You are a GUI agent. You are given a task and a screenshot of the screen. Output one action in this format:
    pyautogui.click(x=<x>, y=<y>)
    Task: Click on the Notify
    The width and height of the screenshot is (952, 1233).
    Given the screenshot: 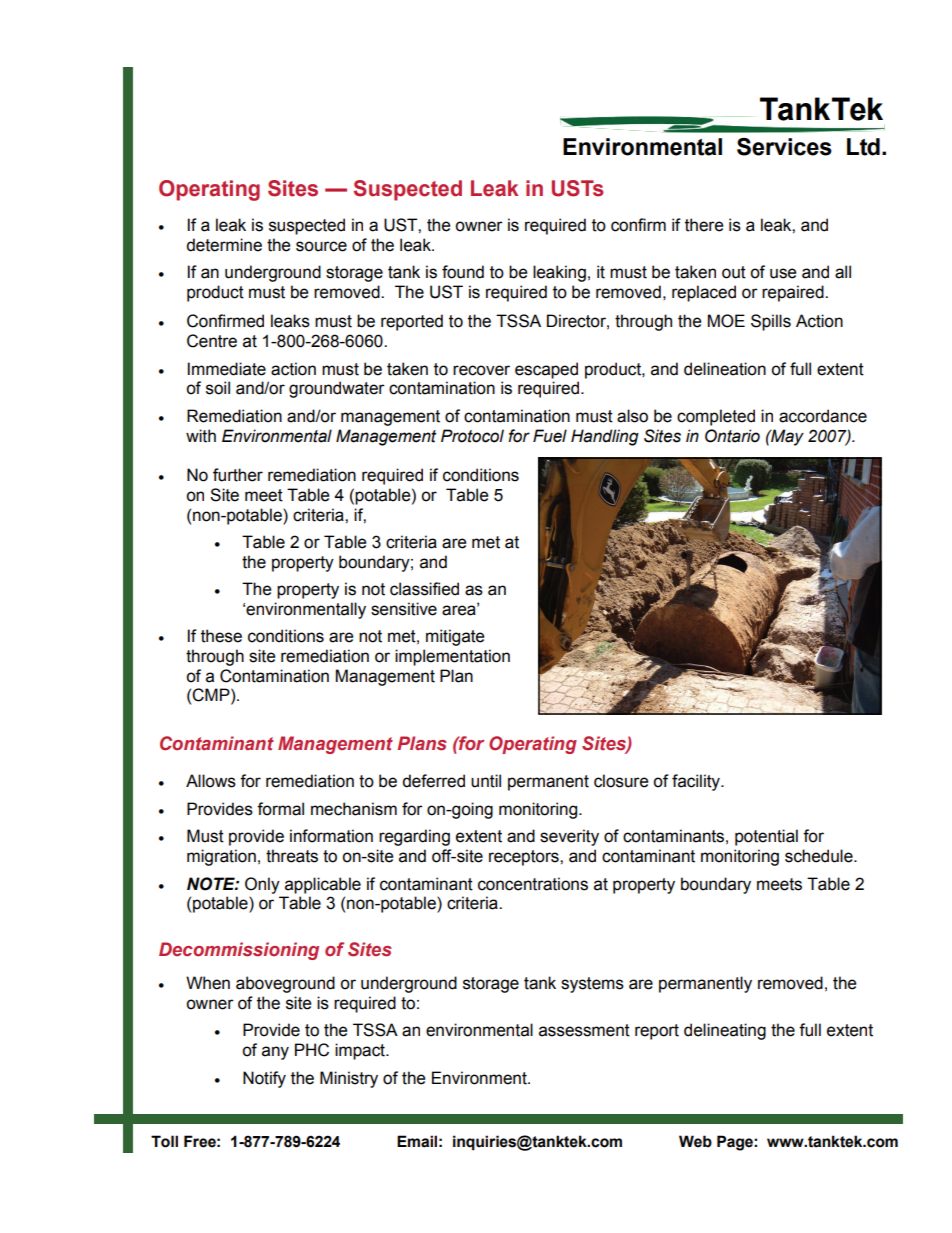 What is the action you would take?
    pyautogui.click(x=264, y=1079)
